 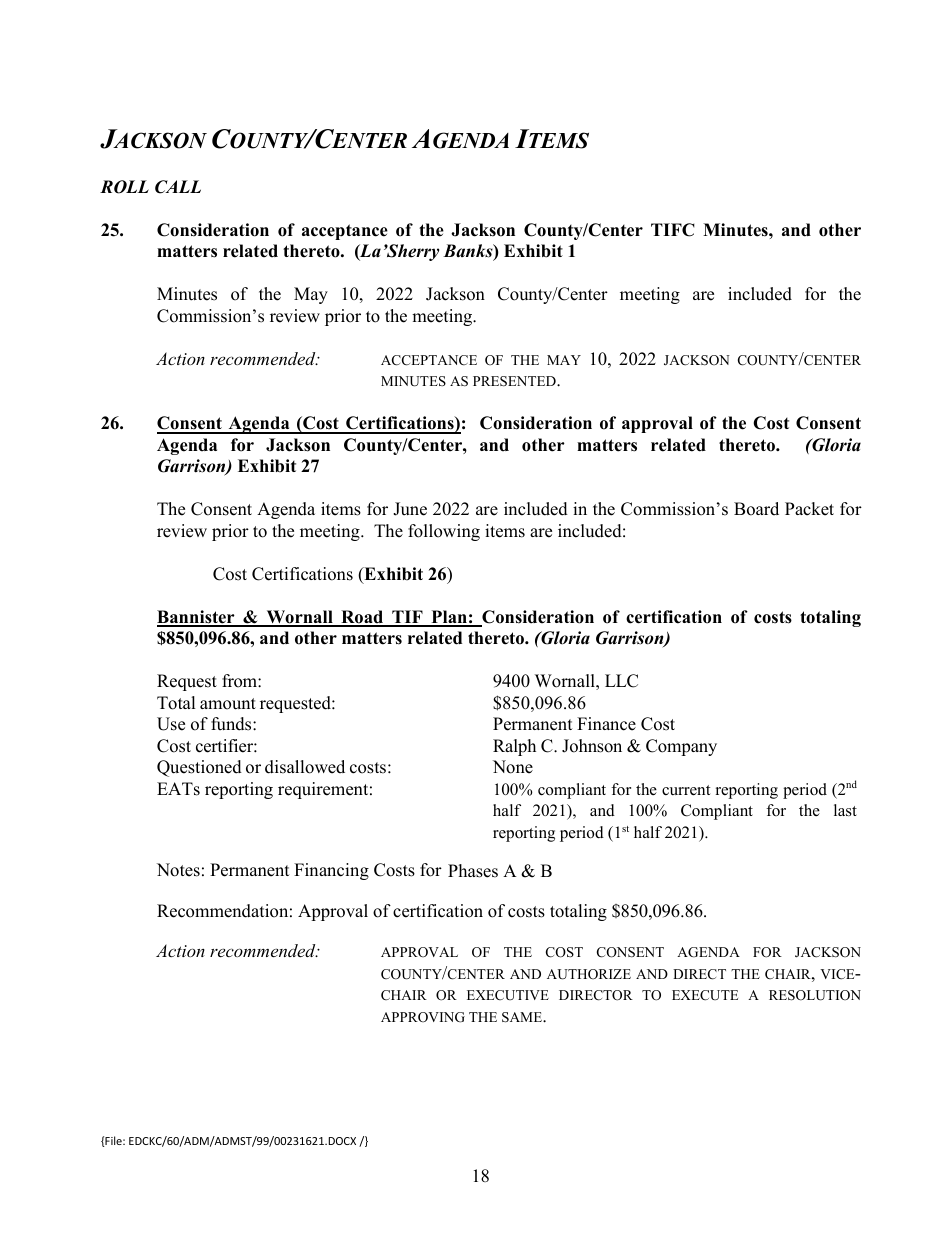 What do you see at coordinates (686, 790) in the document?
I see `current` at bounding box center [686, 790].
